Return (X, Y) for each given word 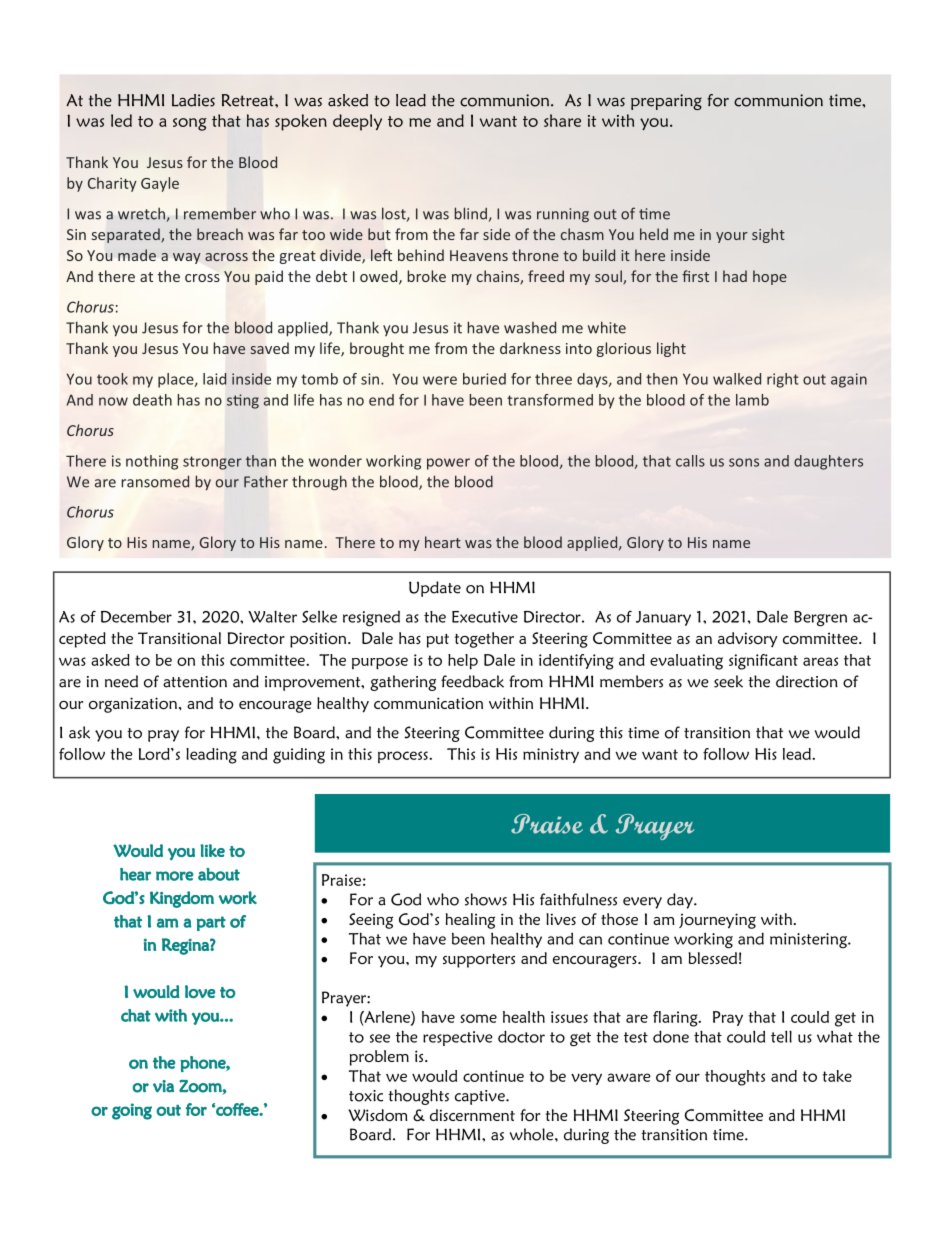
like (212, 850)
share (562, 120)
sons (744, 462)
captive (481, 1097)
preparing (666, 102)
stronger (212, 463)
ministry (551, 755)
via (163, 1086)
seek (728, 681)
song (190, 124)
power (448, 464)
